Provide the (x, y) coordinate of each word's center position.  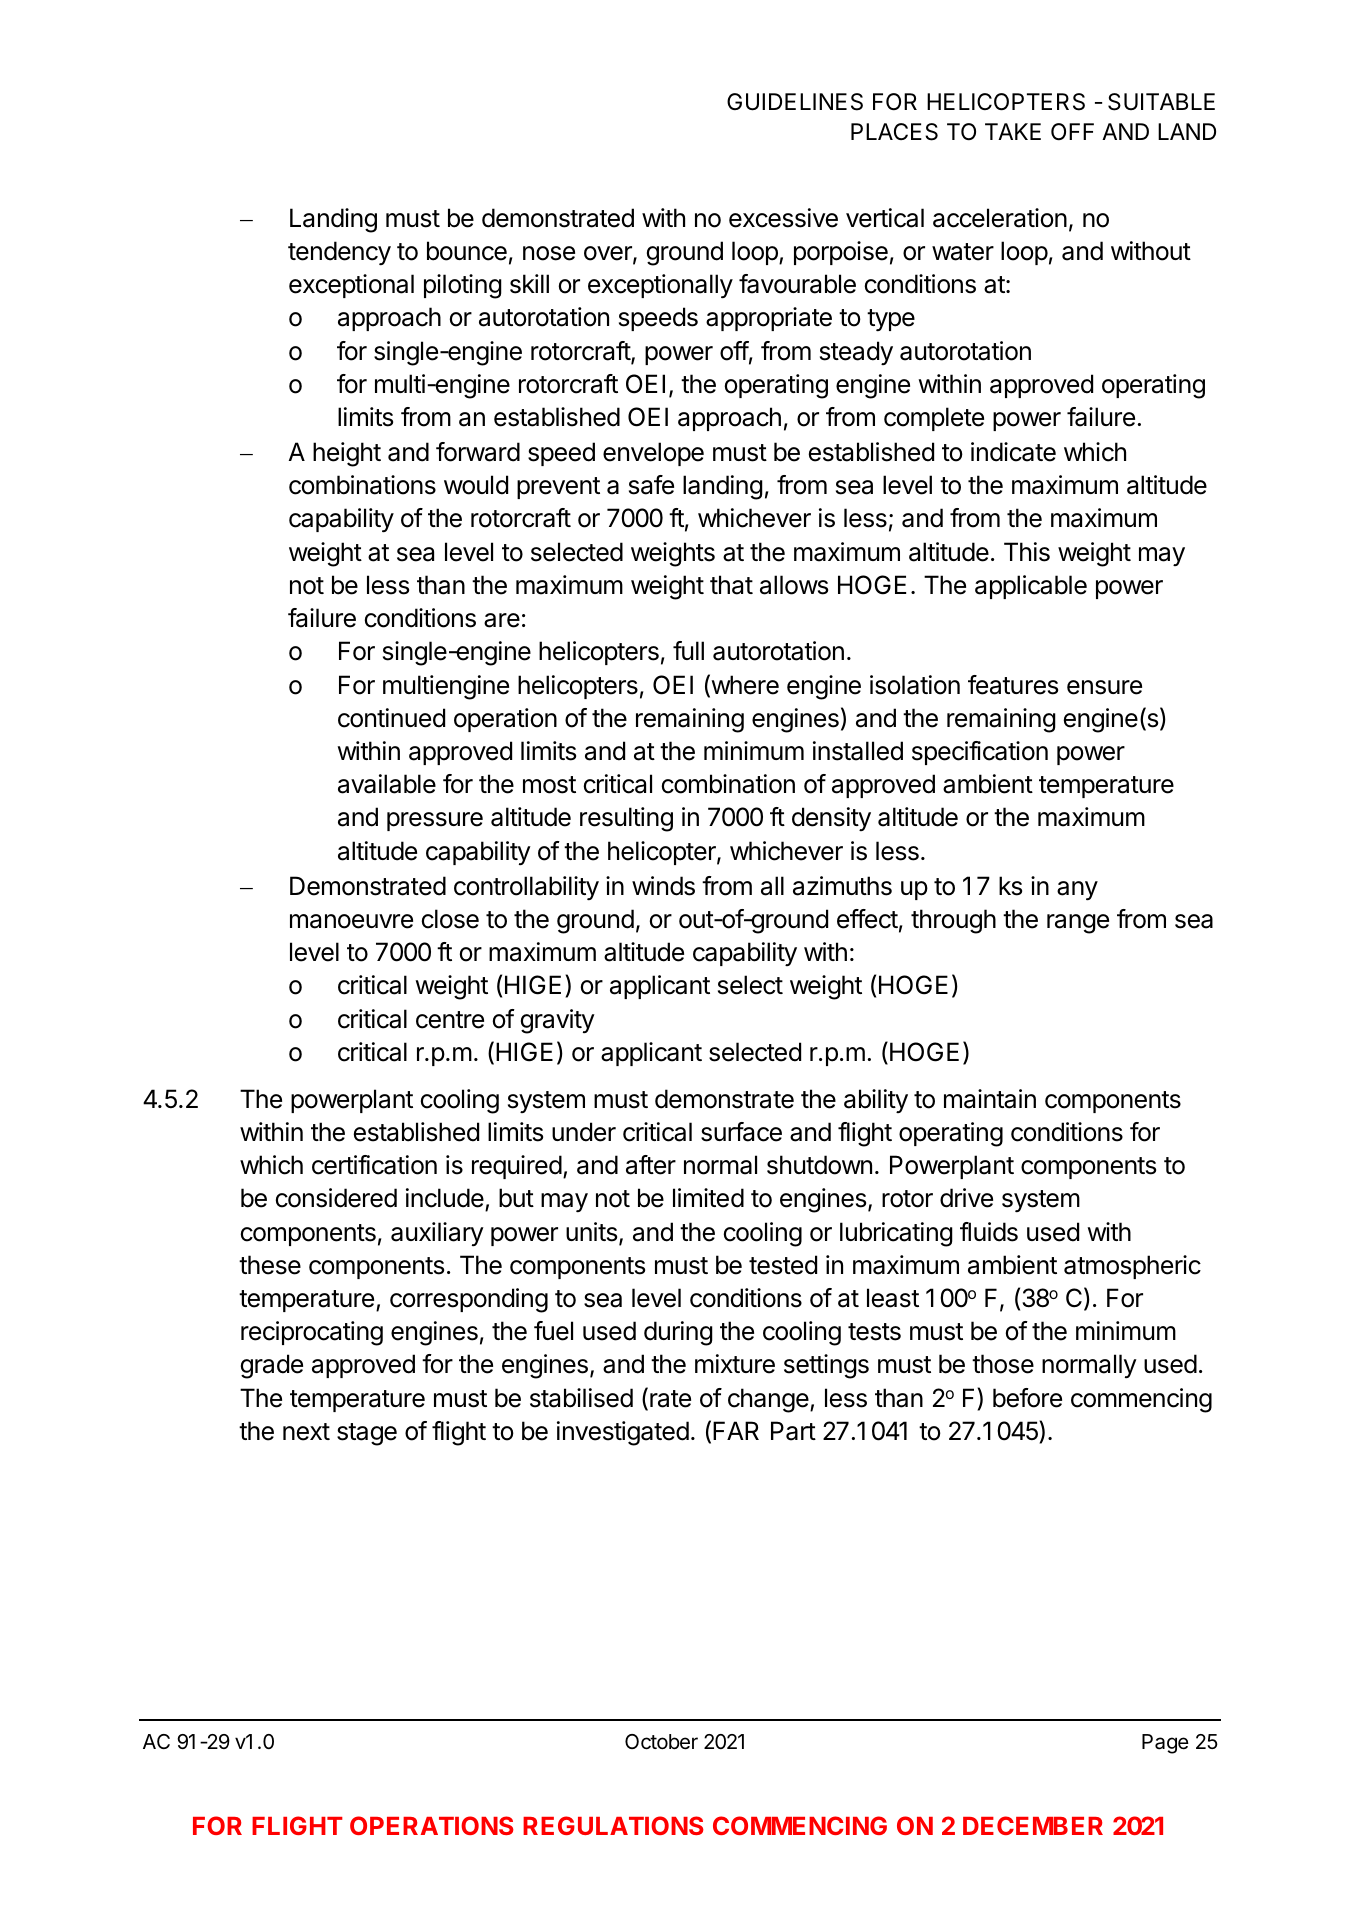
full (688, 650)
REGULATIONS (613, 1825)
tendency (339, 253)
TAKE (1013, 131)
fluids (989, 1232)
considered (336, 1198)
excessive (783, 218)
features (1013, 685)
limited (708, 1198)
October (661, 1742)
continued (391, 718)
